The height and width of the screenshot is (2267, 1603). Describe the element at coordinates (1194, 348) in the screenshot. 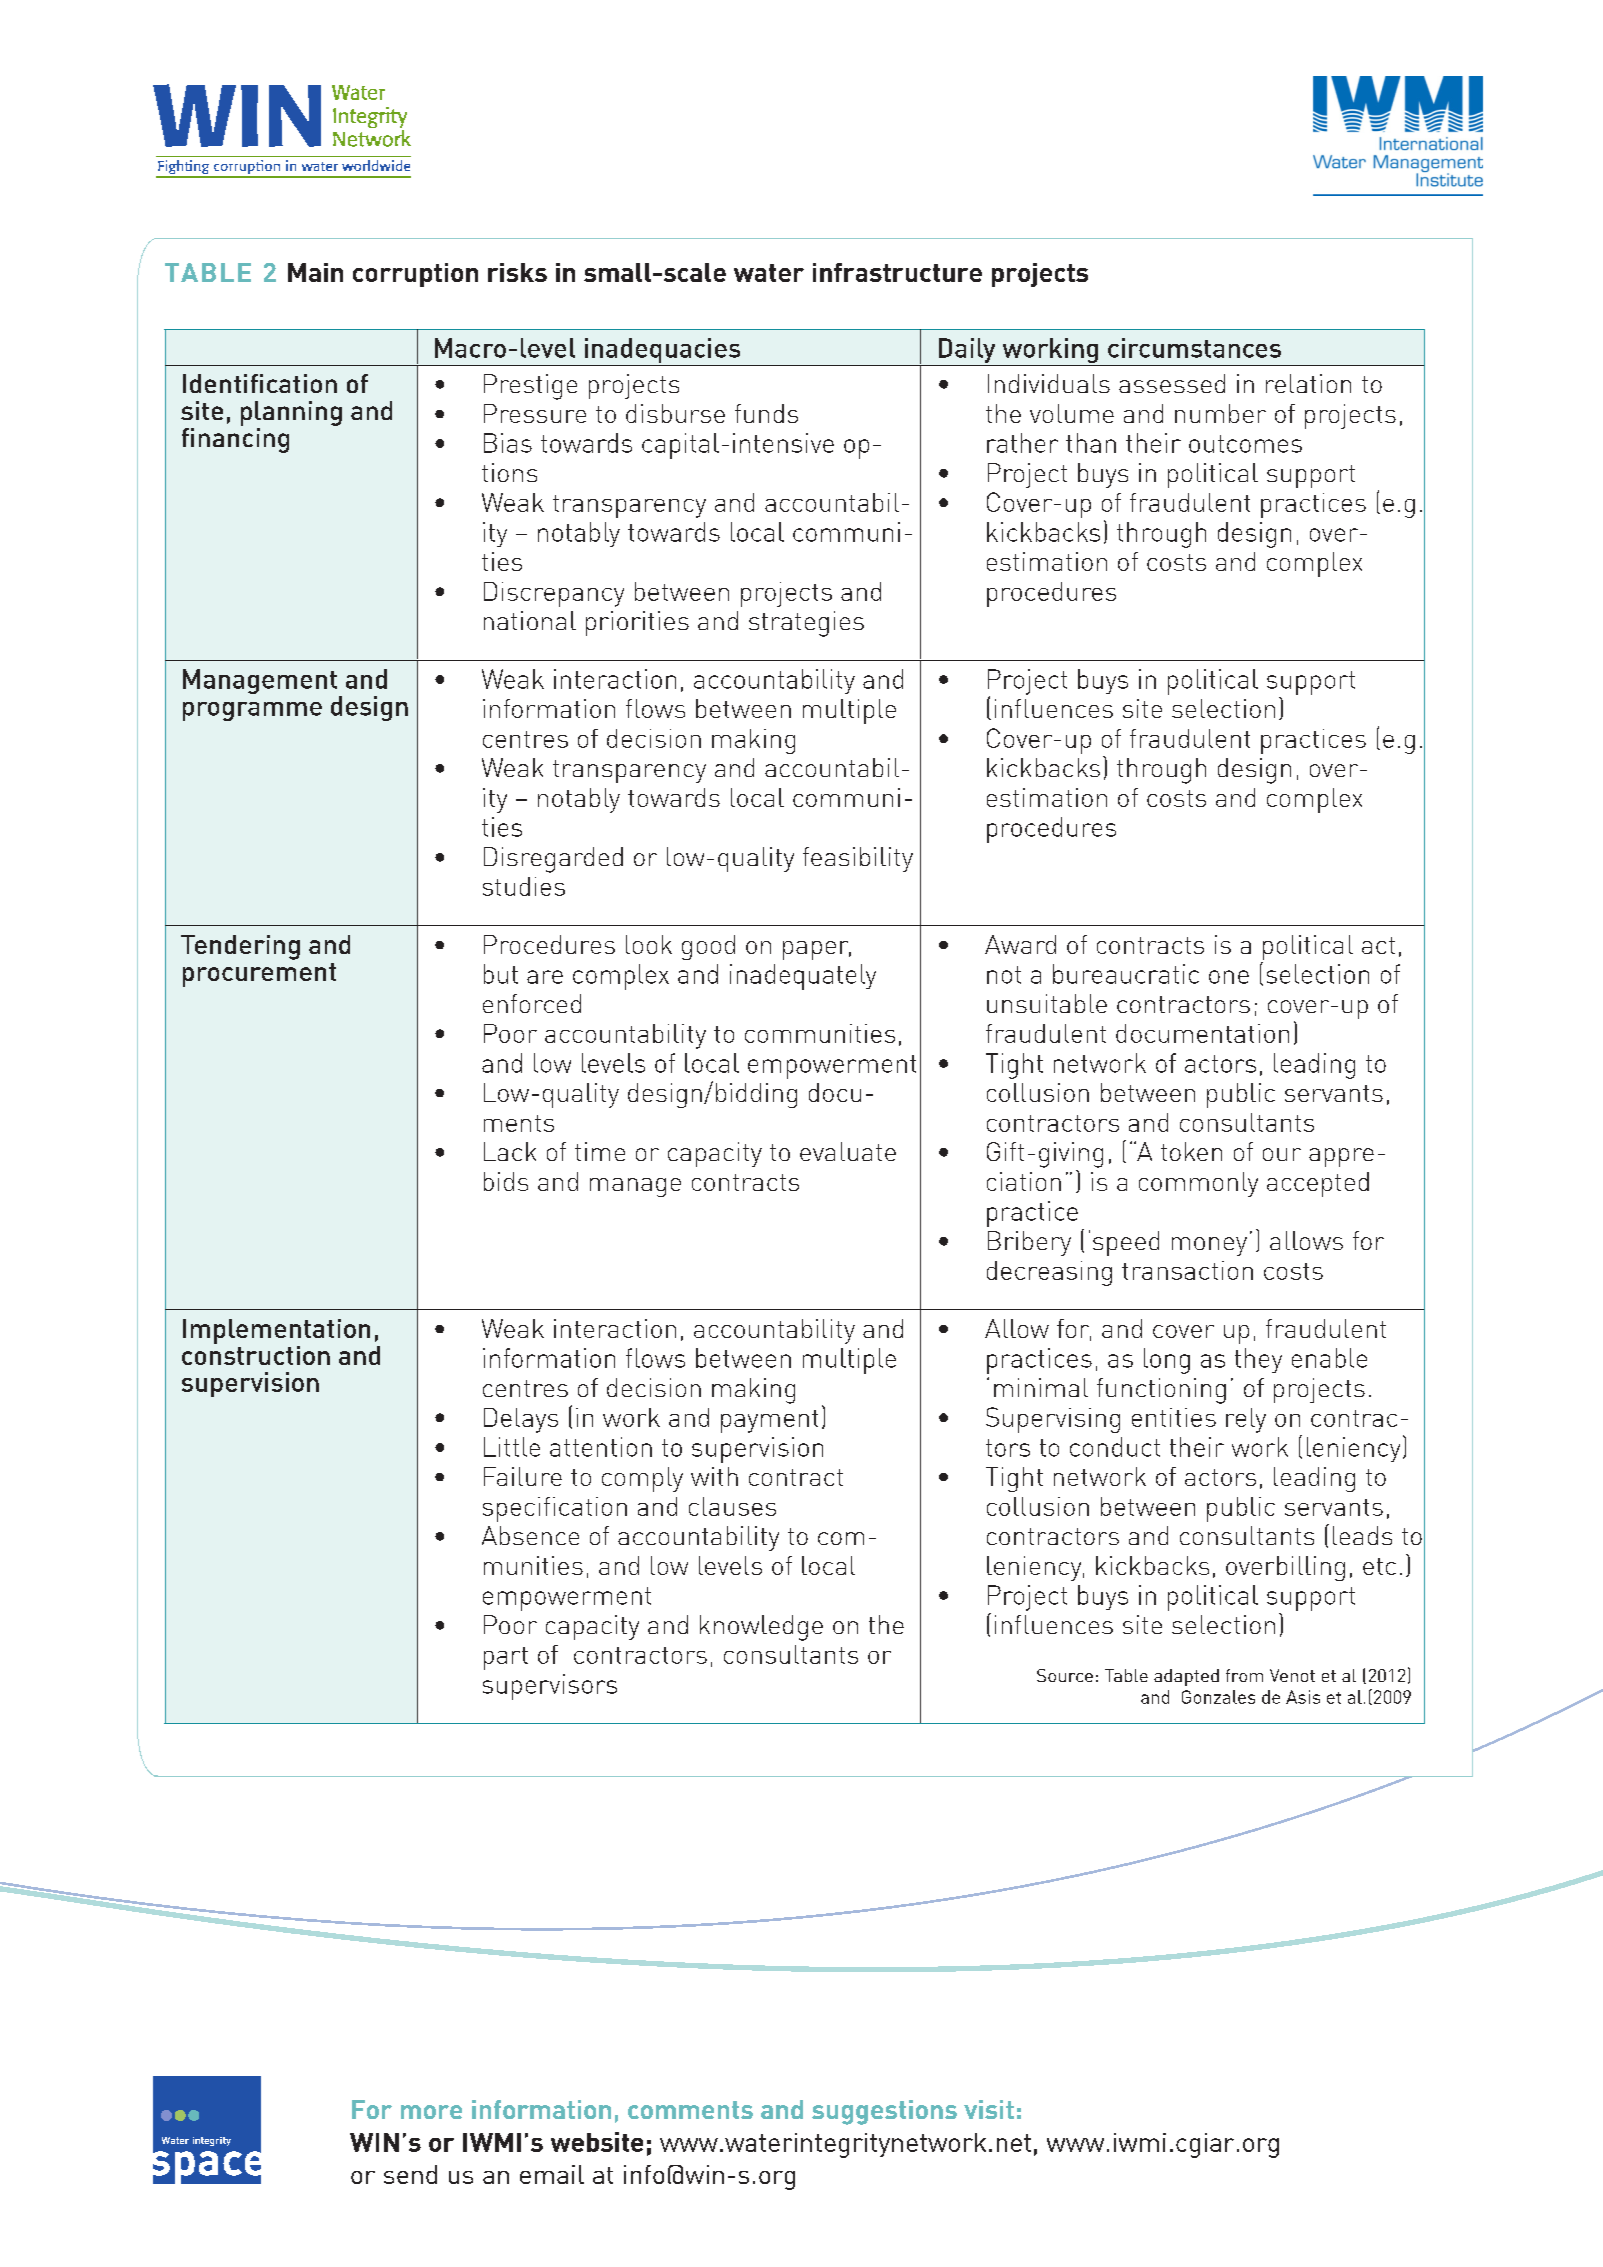

I see `circumstances` at that location.
